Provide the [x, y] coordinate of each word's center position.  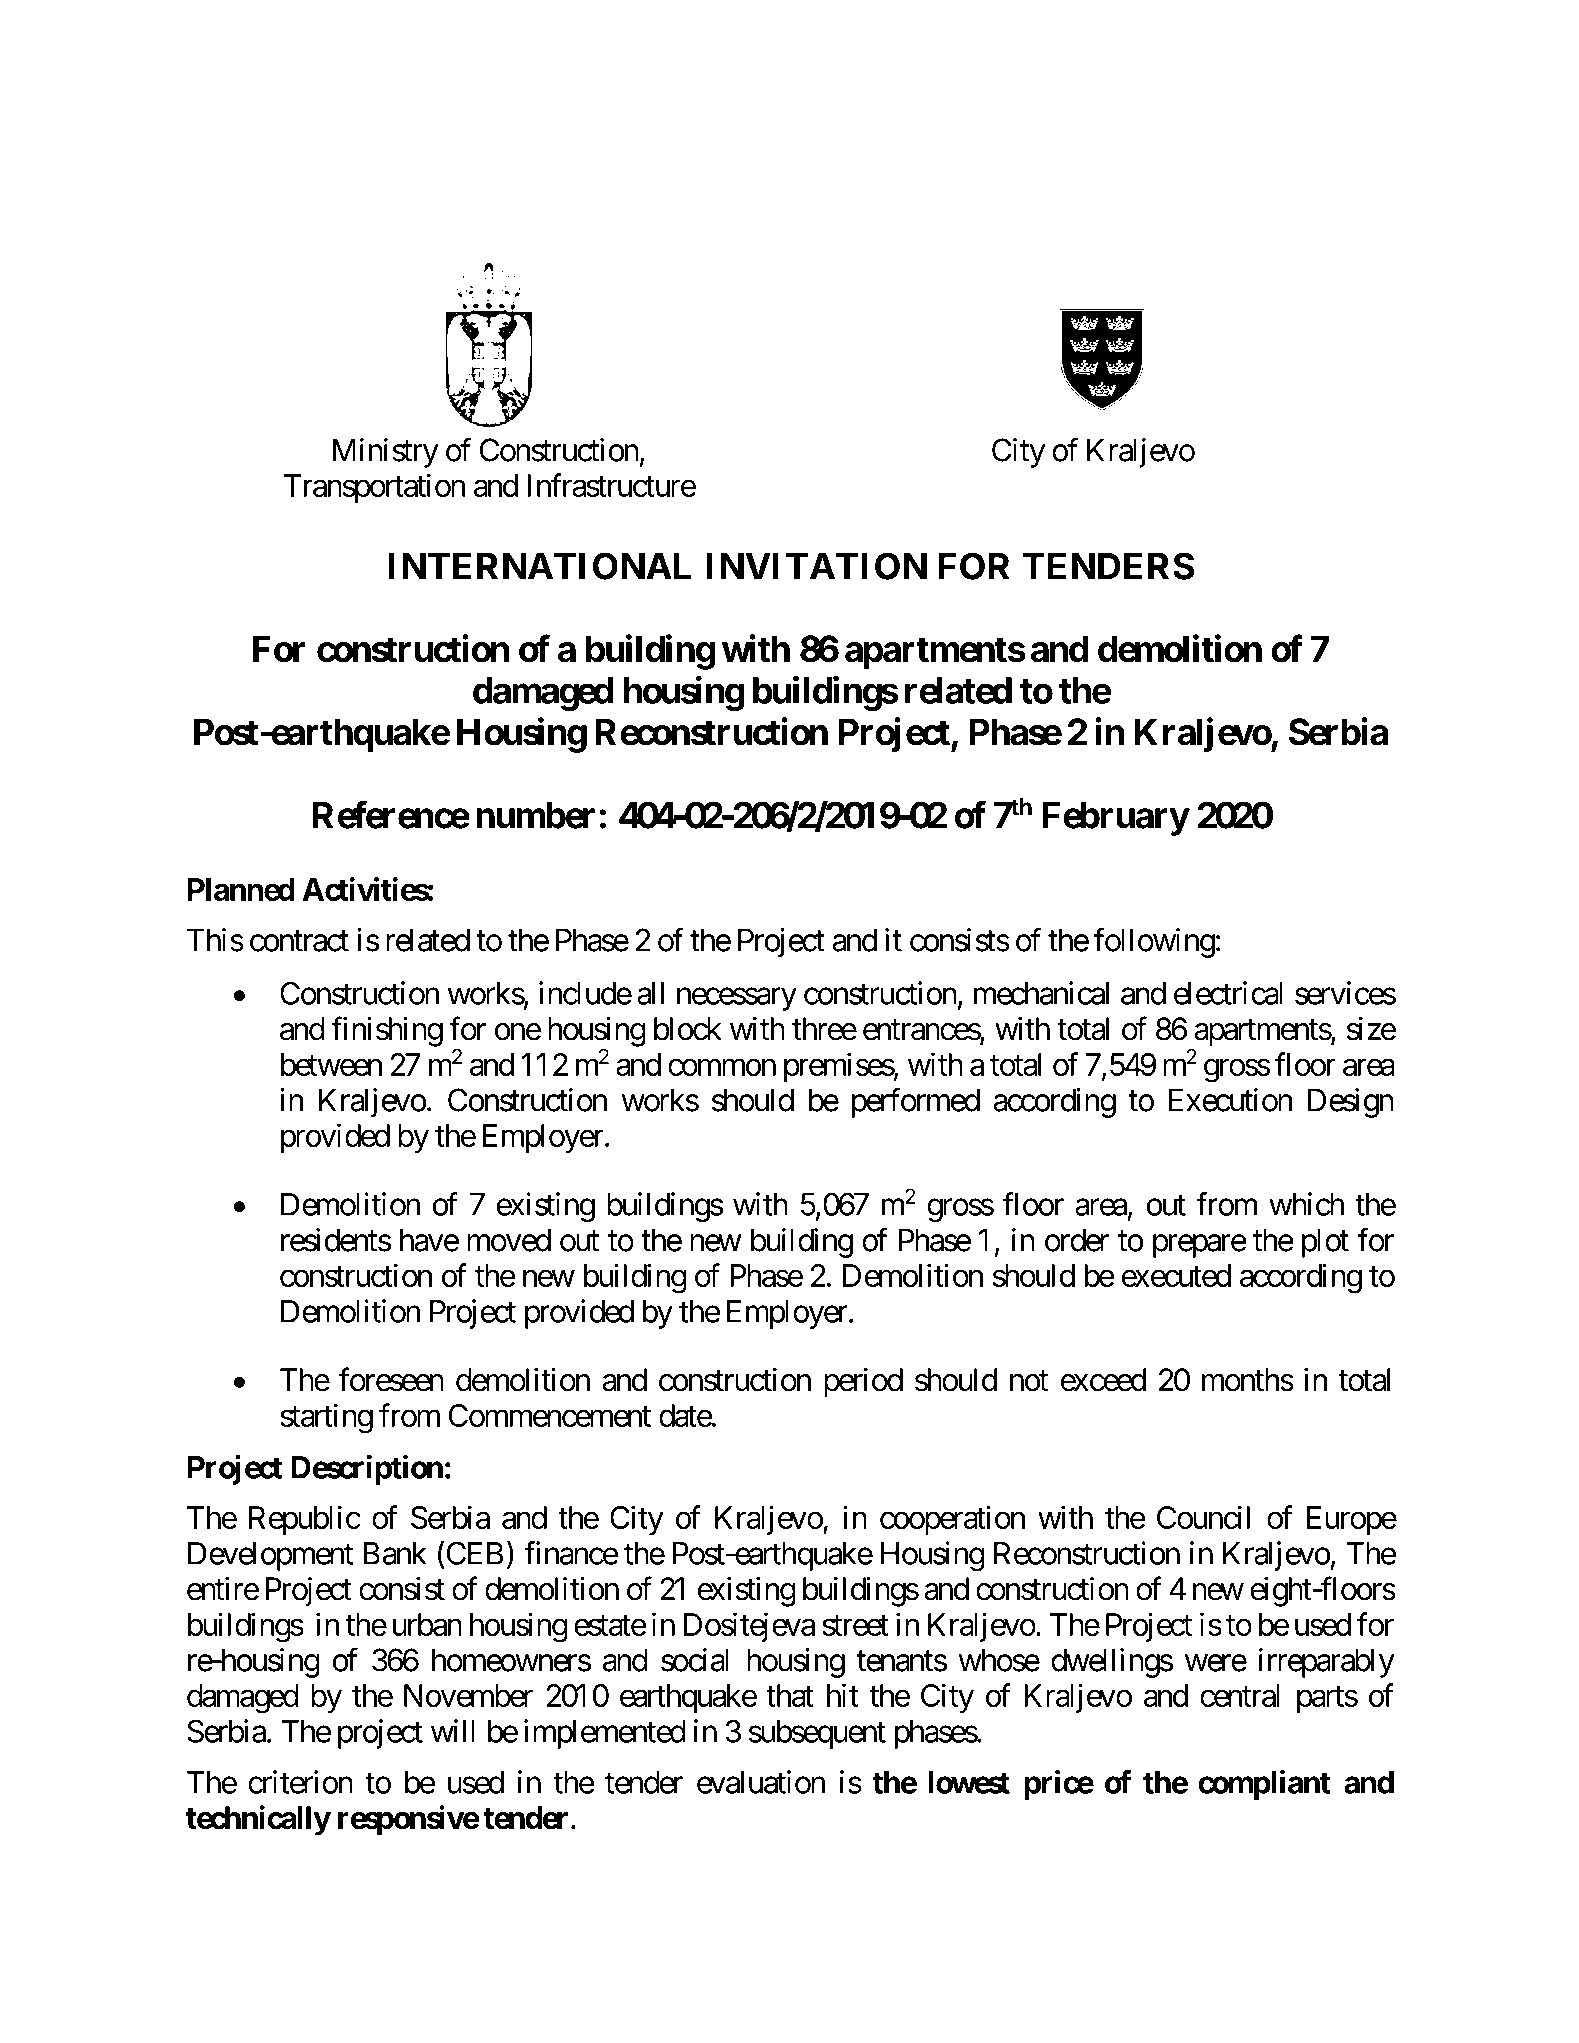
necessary [737, 999]
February [1115, 819]
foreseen [391, 1379]
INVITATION [816, 566]
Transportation [374, 488]
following [1154, 943]
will [453, 1731]
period [863, 1382]
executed [1176, 1275]
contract [299, 941]
